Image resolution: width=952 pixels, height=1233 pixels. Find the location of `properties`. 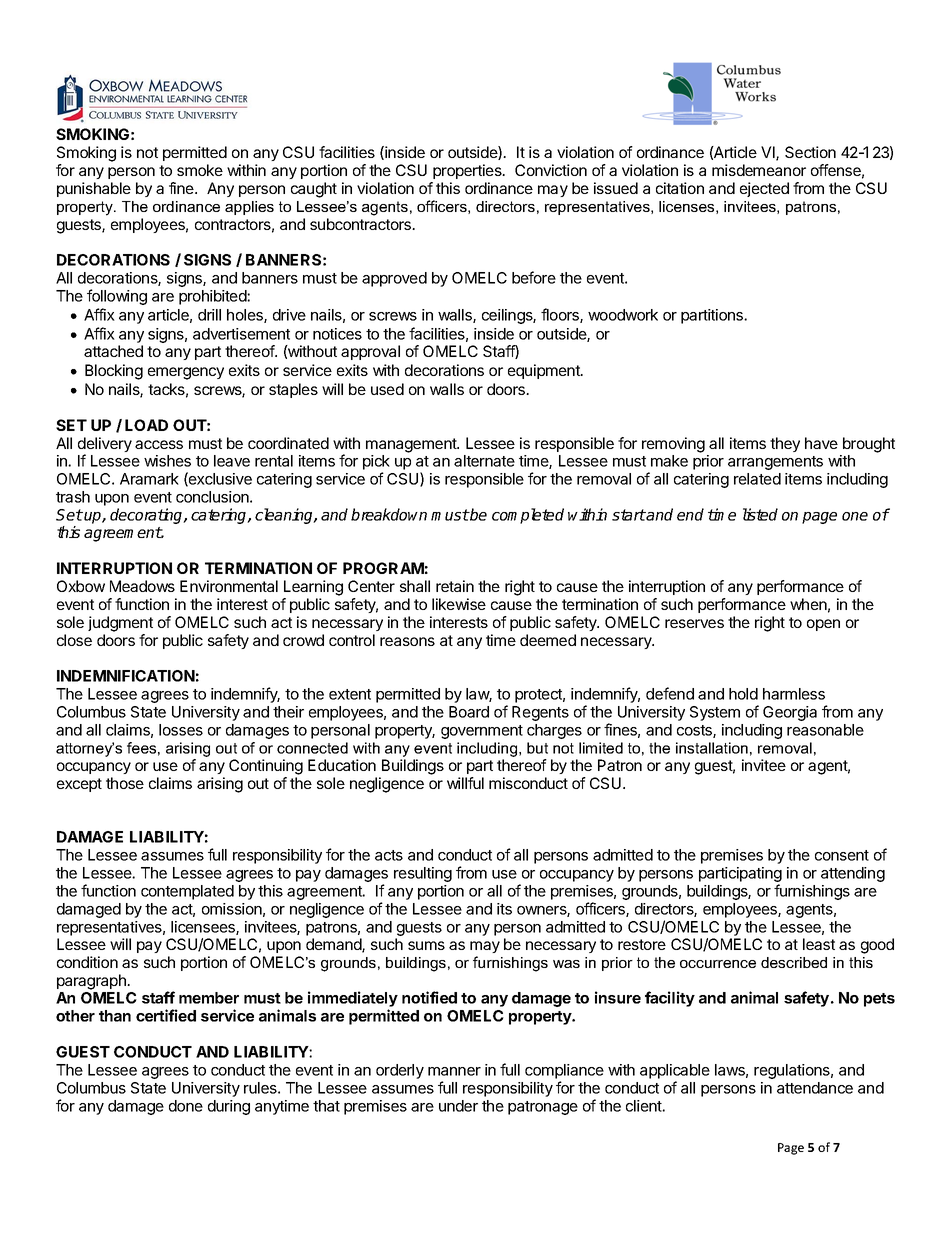

properties is located at coordinates (468, 171).
